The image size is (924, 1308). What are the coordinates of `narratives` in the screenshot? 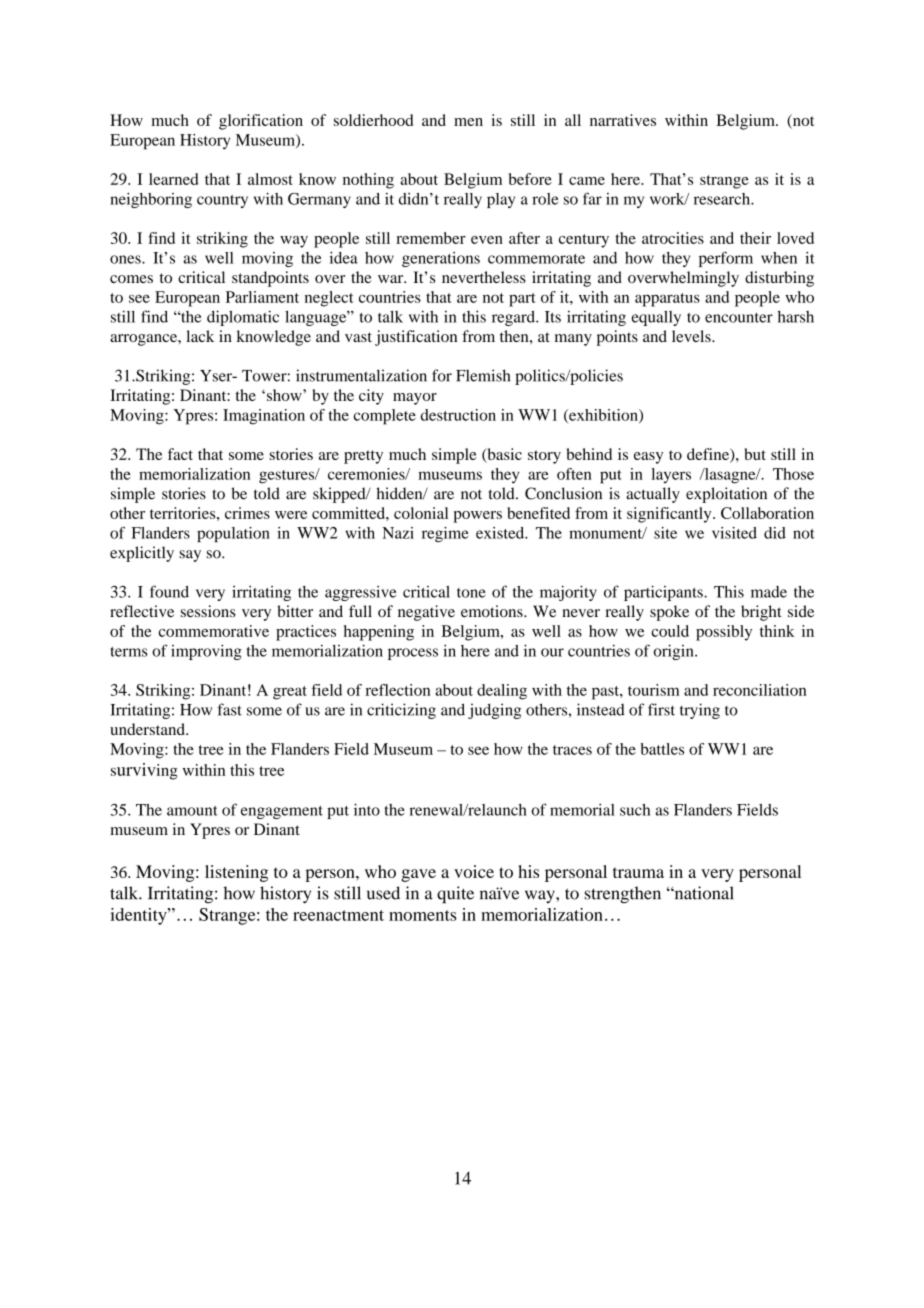 It's located at (623, 120).
